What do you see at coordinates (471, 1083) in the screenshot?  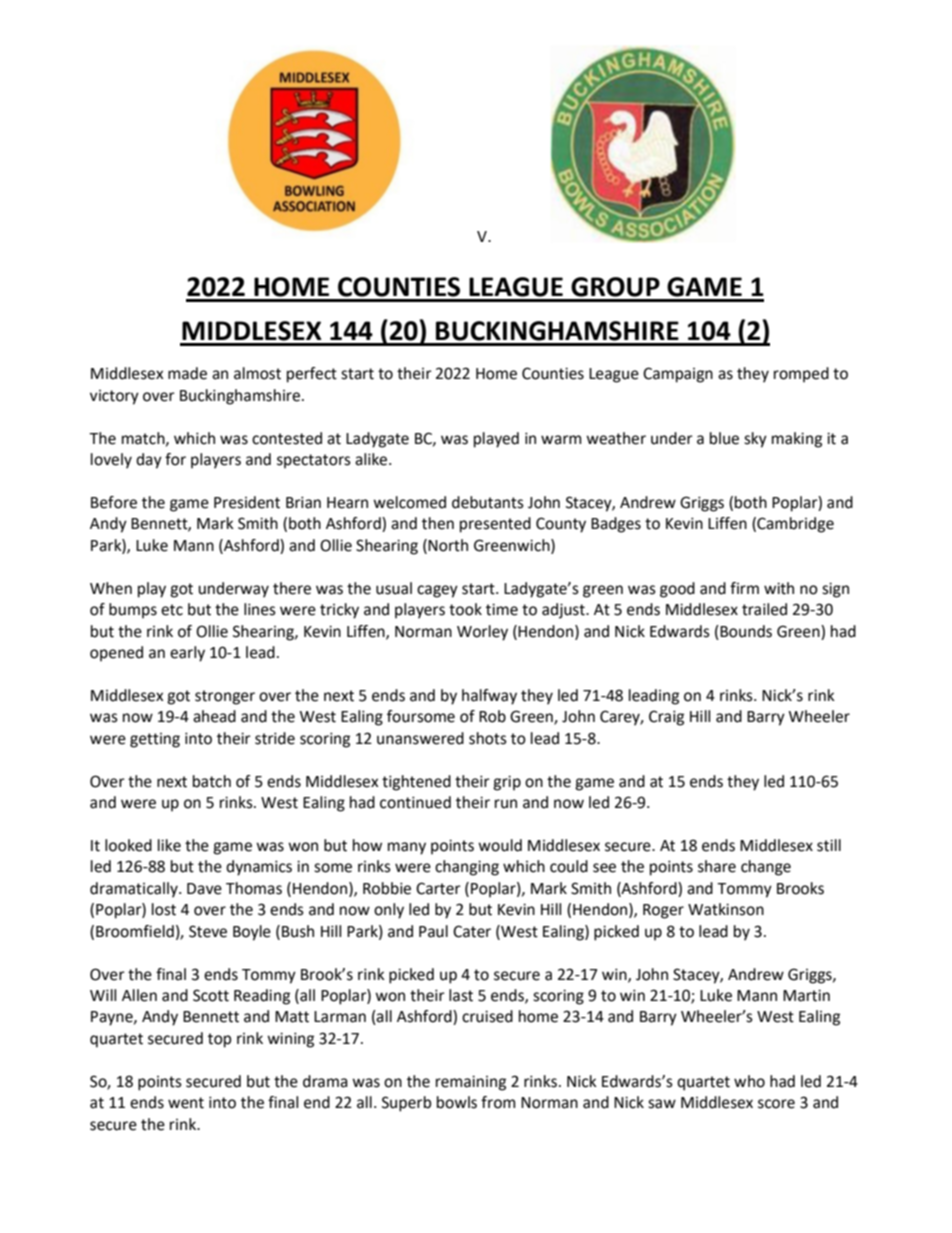 I see `remaining` at bounding box center [471, 1083].
